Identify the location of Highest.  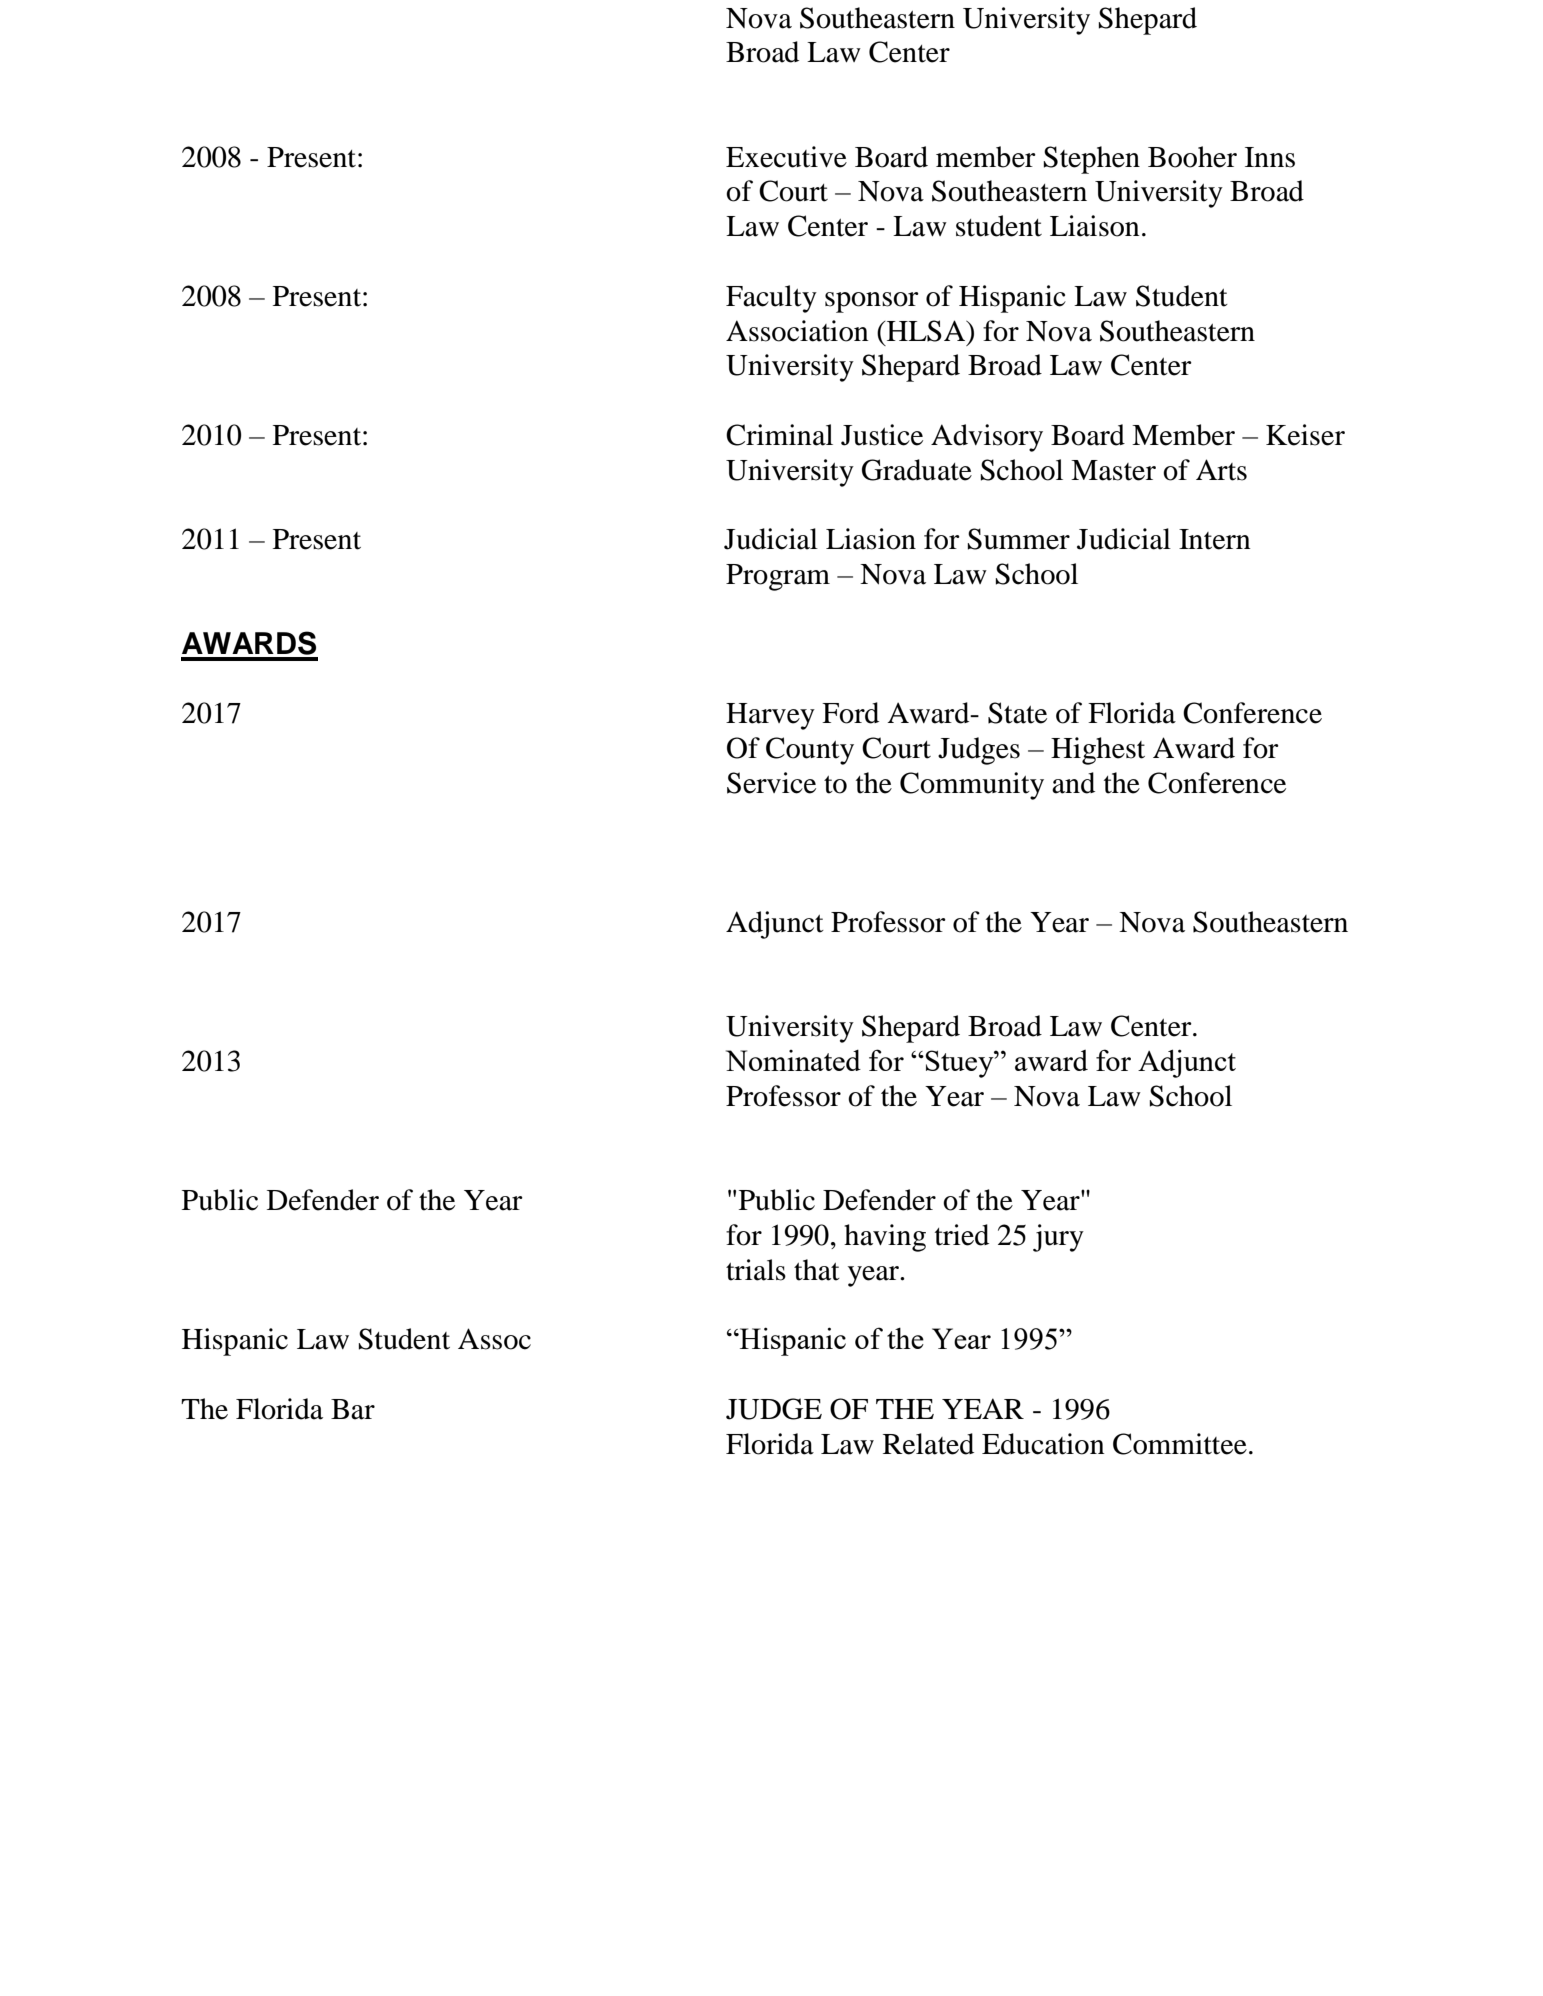
(1098, 751).
